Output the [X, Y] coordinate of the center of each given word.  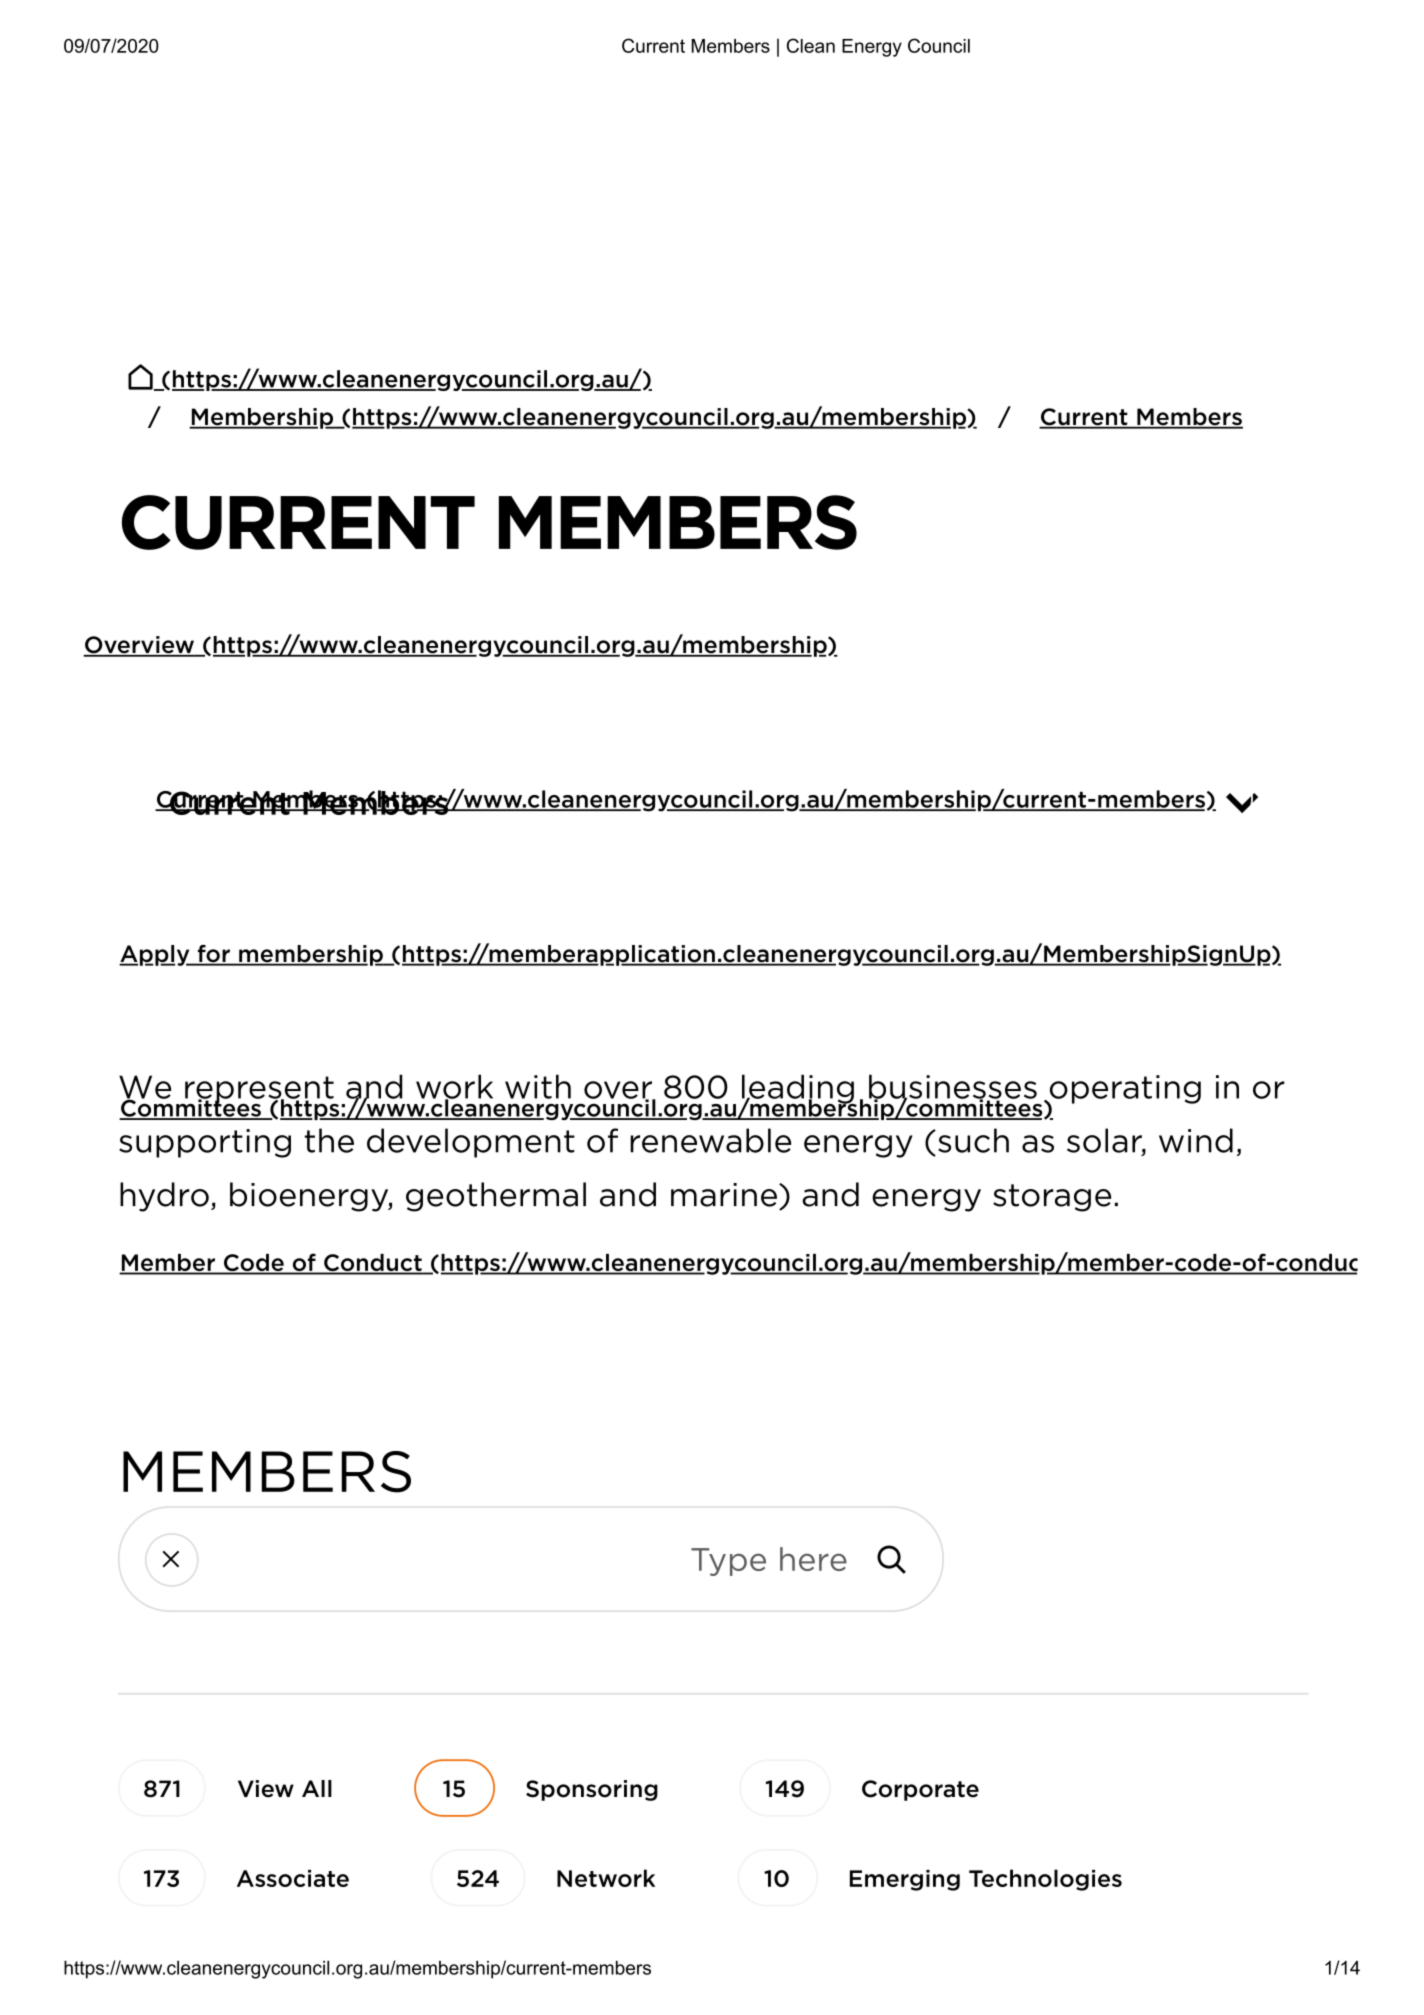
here [813, 1559]
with [538, 1086]
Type [728, 1562]
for [213, 955]
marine [724, 1195]
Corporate [920, 1790]
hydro [164, 1197]
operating [1124, 1090]
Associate [293, 1878]
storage [1052, 1198]
